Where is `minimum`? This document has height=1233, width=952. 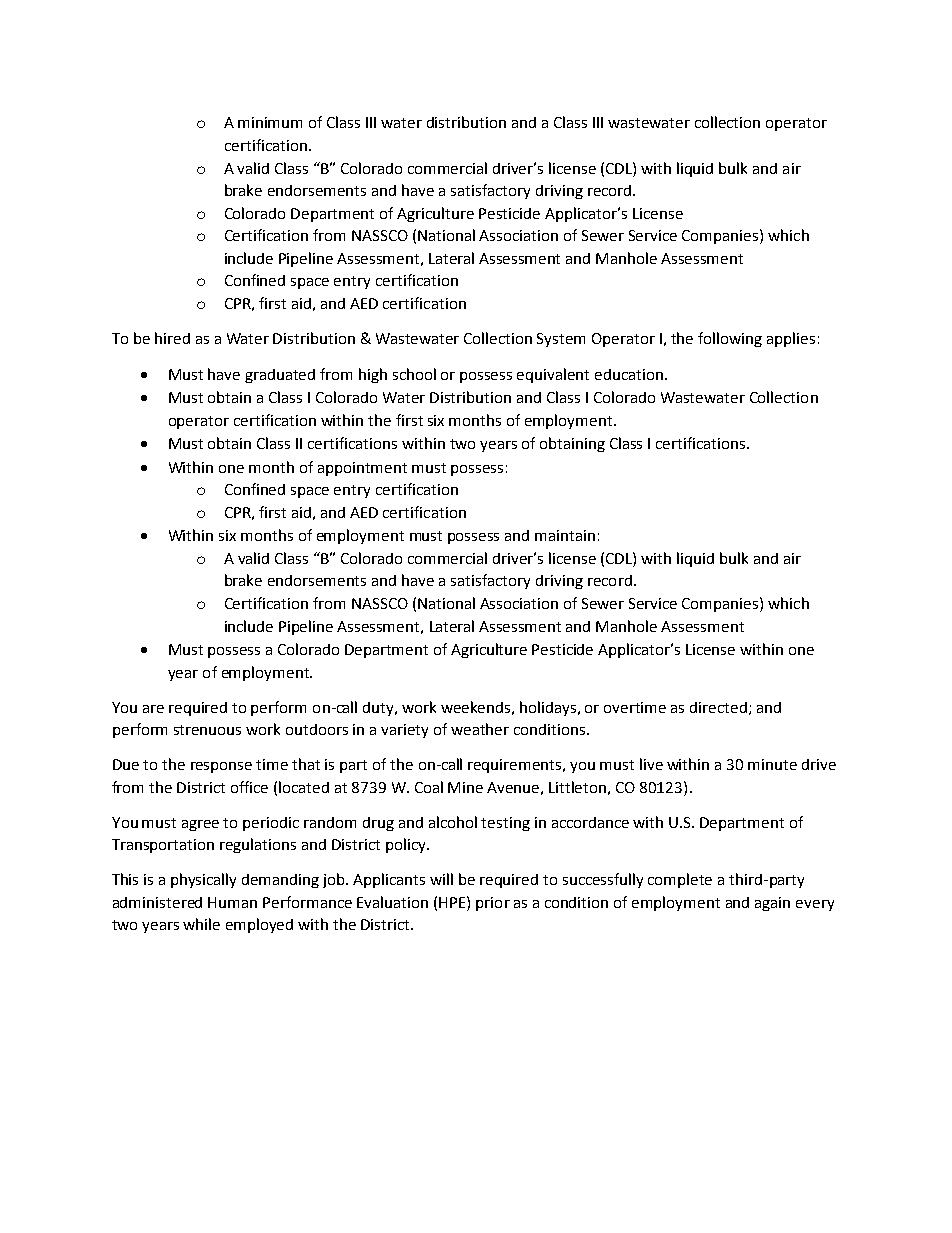 minimum is located at coordinates (270, 122).
